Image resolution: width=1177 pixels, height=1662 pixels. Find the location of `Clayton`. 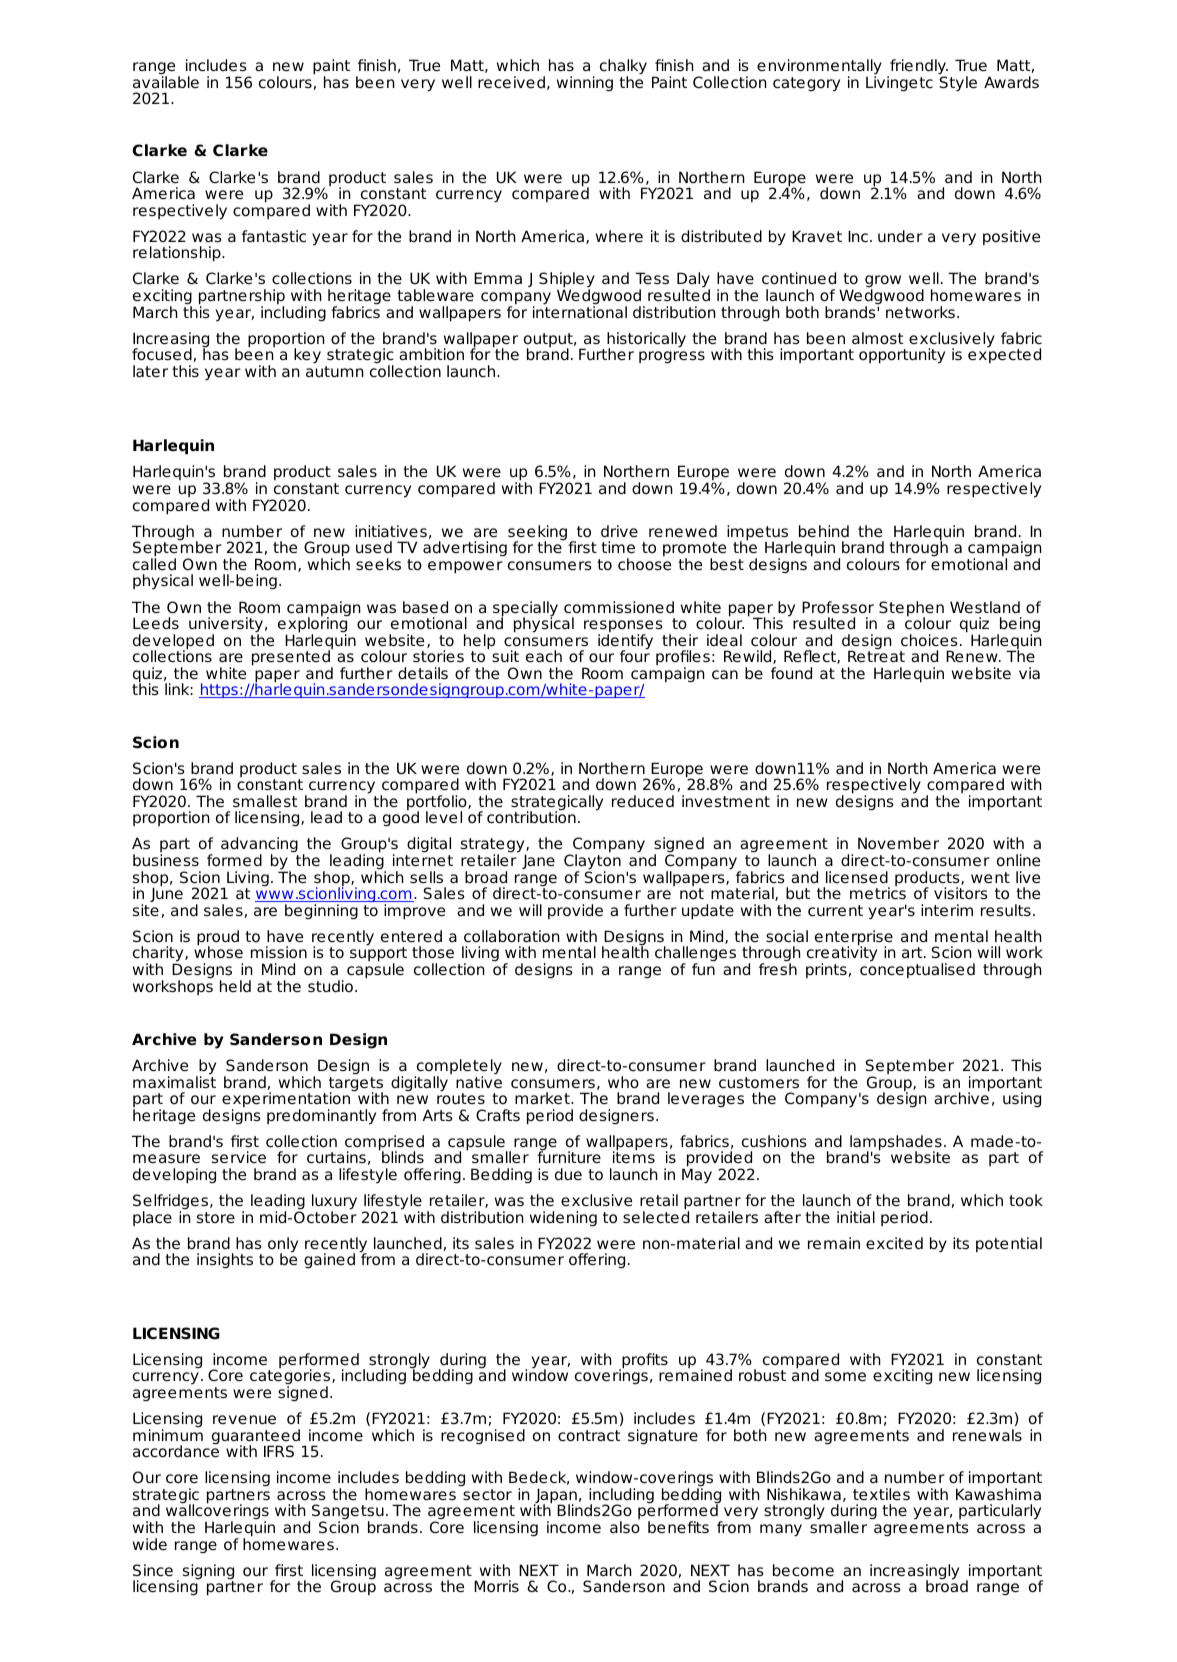

Clayton is located at coordinates (592, 863).
